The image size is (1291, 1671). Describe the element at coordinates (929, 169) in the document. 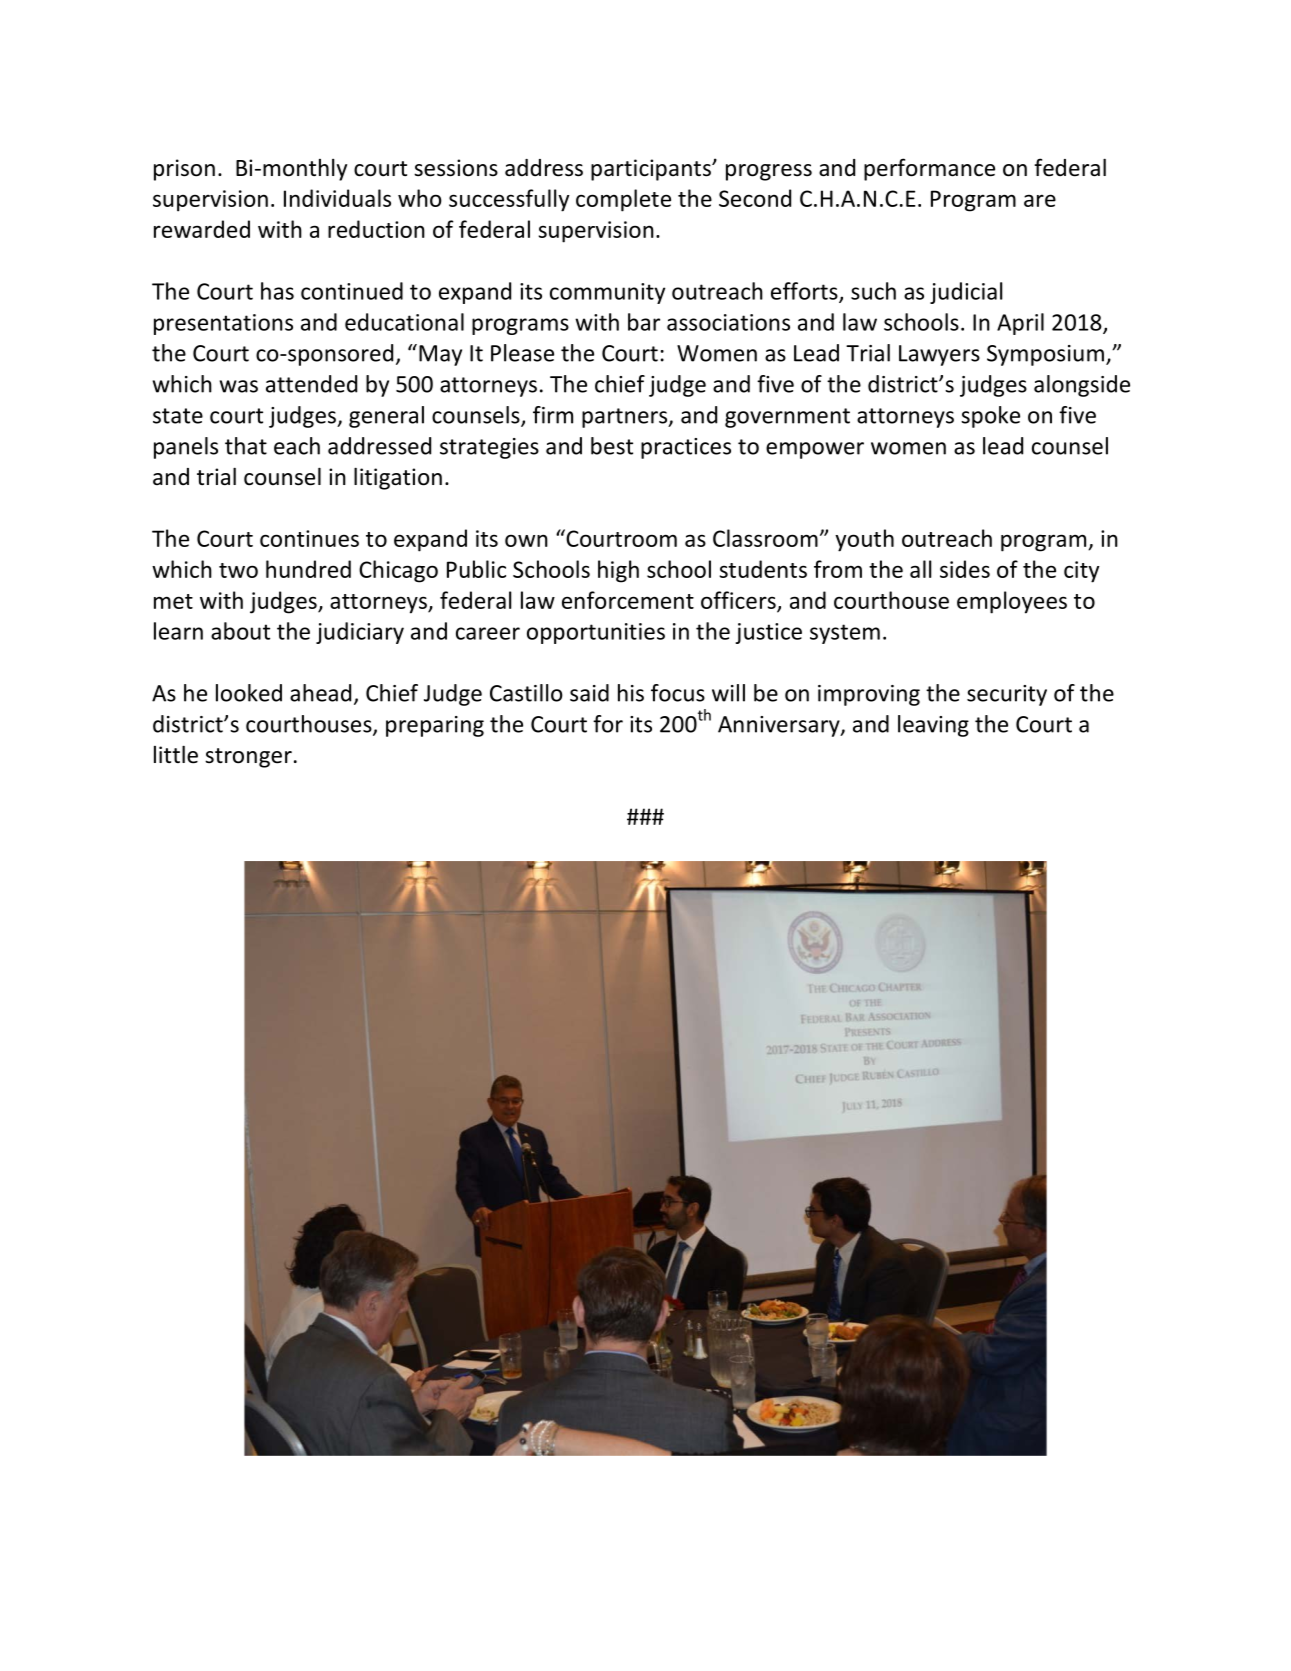

I see `performance` at that location.
